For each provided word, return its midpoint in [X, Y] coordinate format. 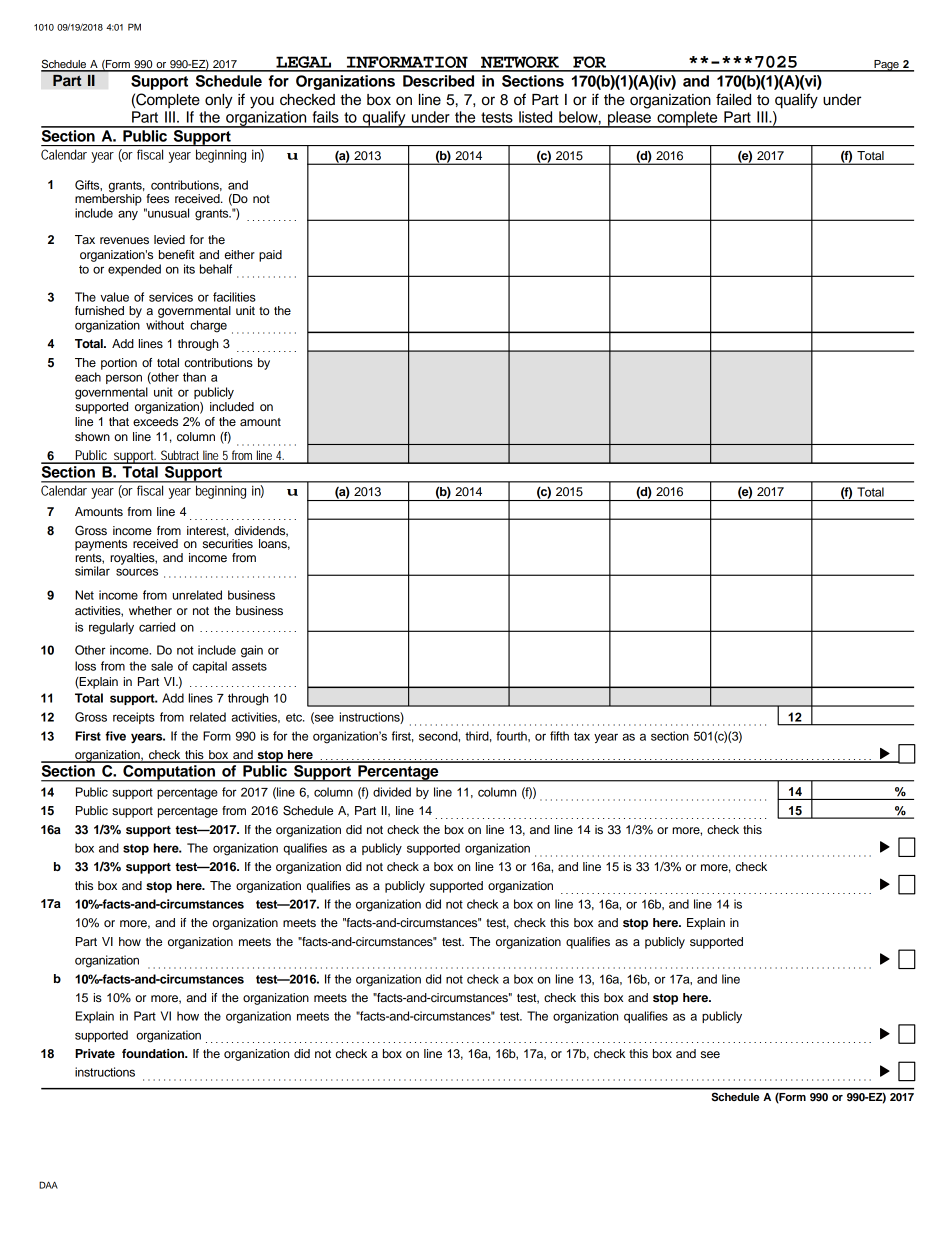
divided [392, 792]
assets [249, 666]
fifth [559, 736]
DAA [48, 1185]
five [115, 736]
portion [119, 364]
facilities [234, 297]
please [629, 119]
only [219, 101]
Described [438, 81]
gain [252, 651]
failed [733, 99]
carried [157, 627]
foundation [154, 1053]
